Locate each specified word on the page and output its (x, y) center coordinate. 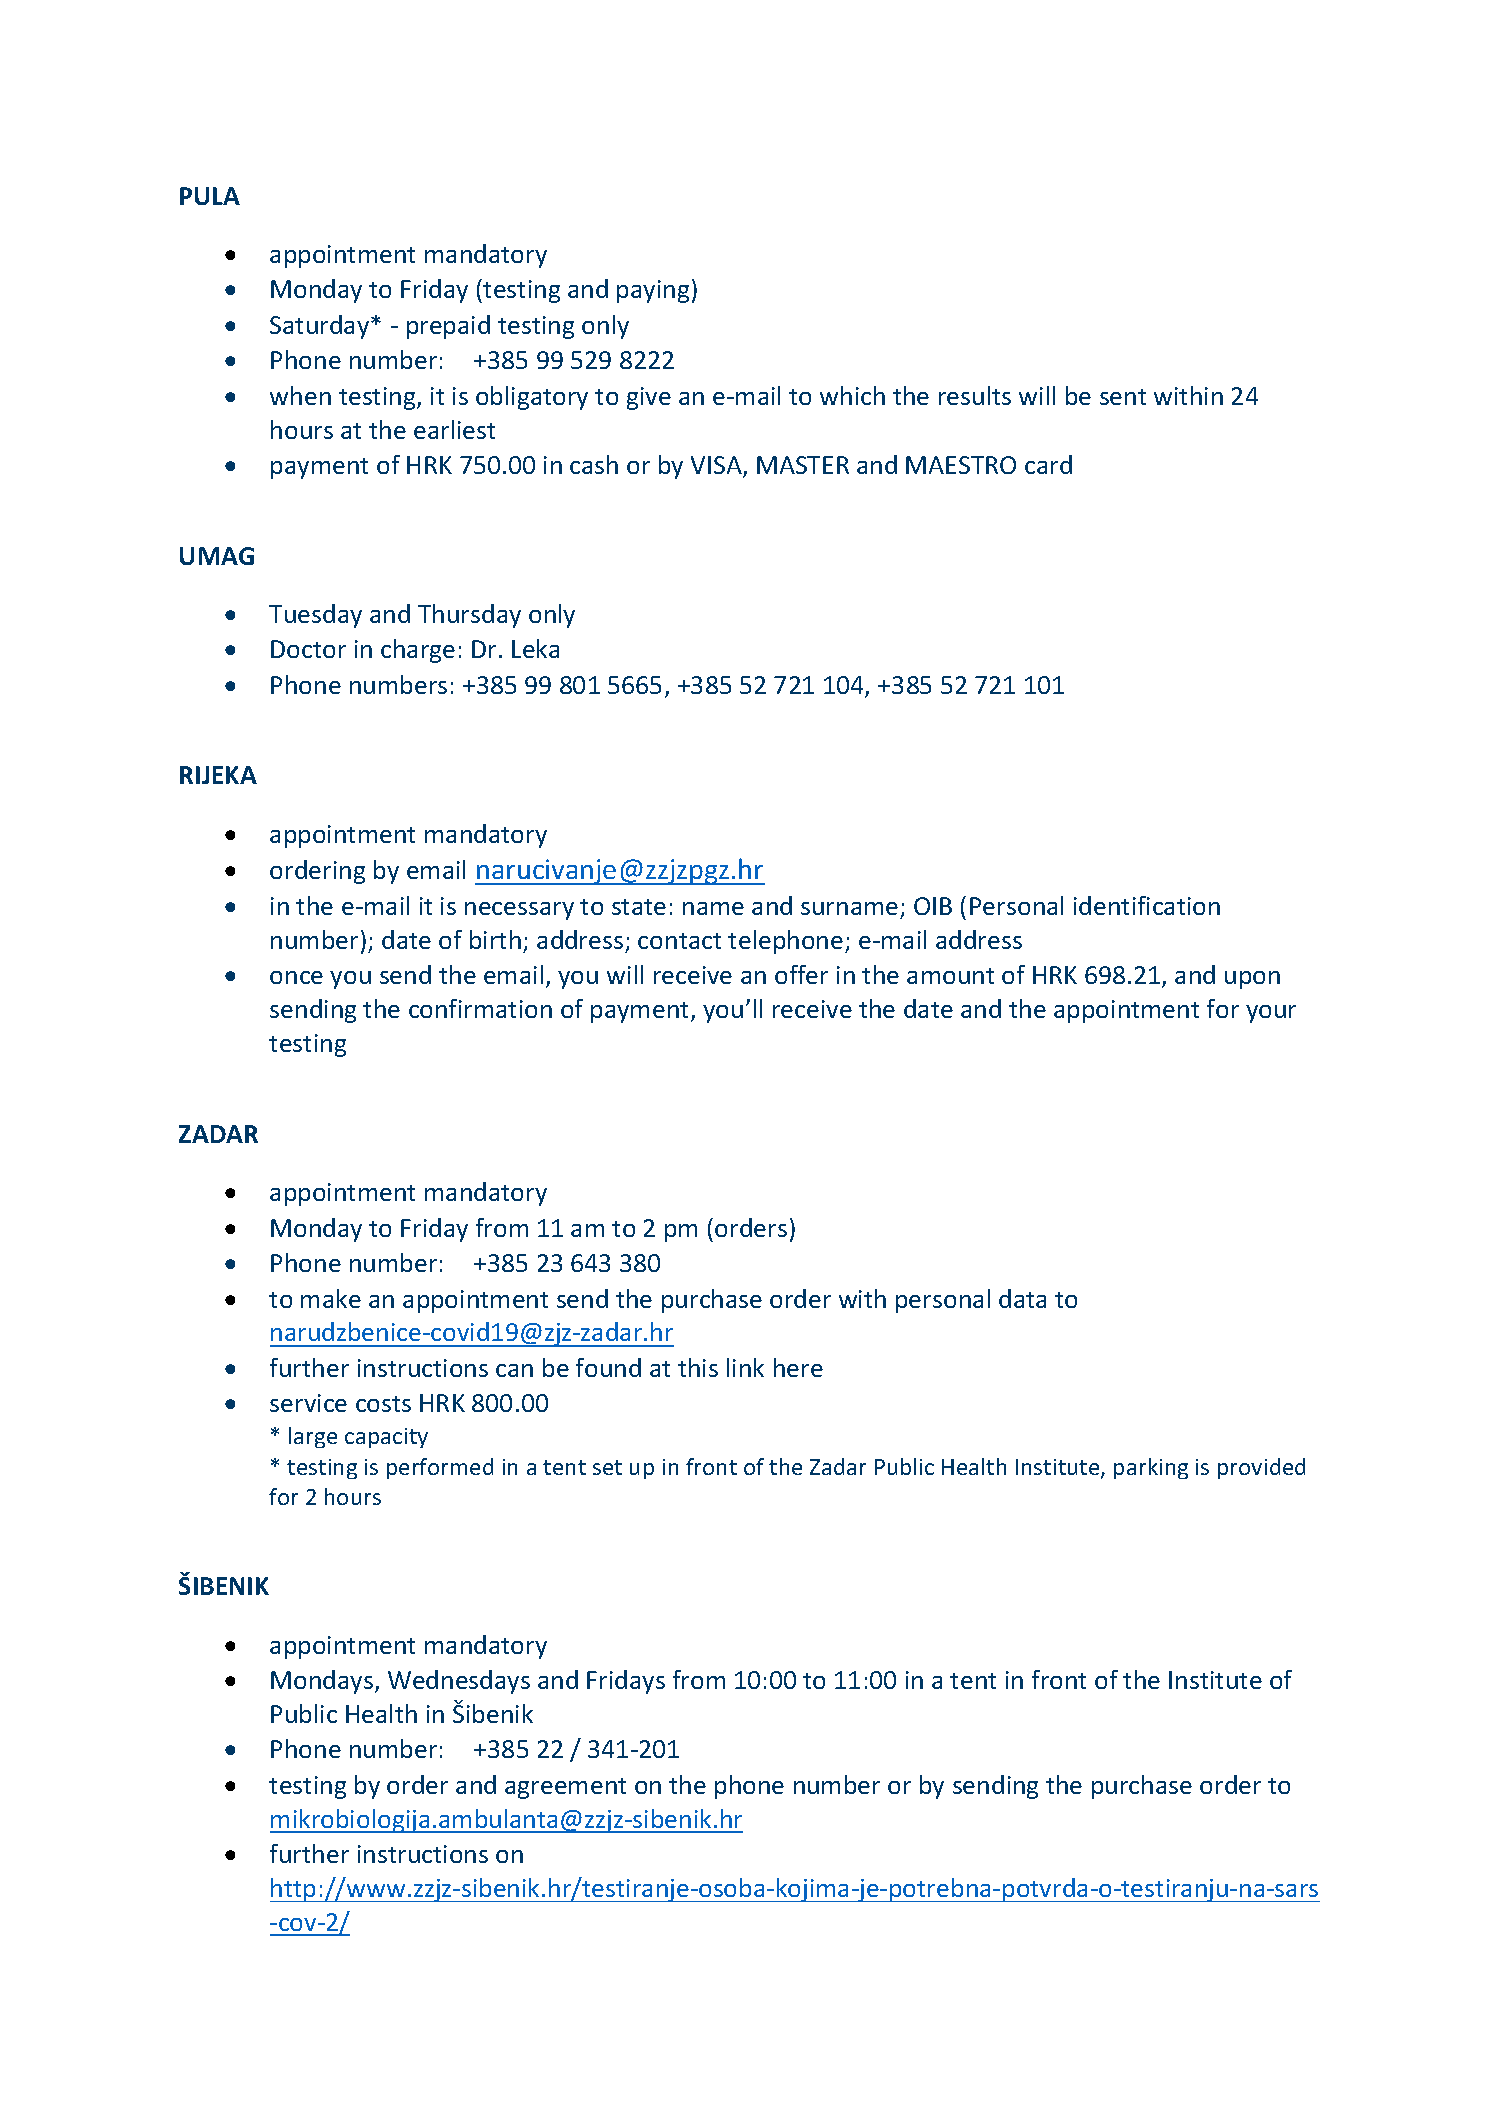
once (296, 977)
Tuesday (315, 616)
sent (1123, 397)
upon (1252, 980)
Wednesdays (459, 1682)
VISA (717, 466)
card (1048, 464)
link (745, 1367)
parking (1151, 1468)
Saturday (321, 327)
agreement (565, 1788)
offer (801, 974)
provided (1261, 1468)
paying (653, 291)
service (308, 1403)
